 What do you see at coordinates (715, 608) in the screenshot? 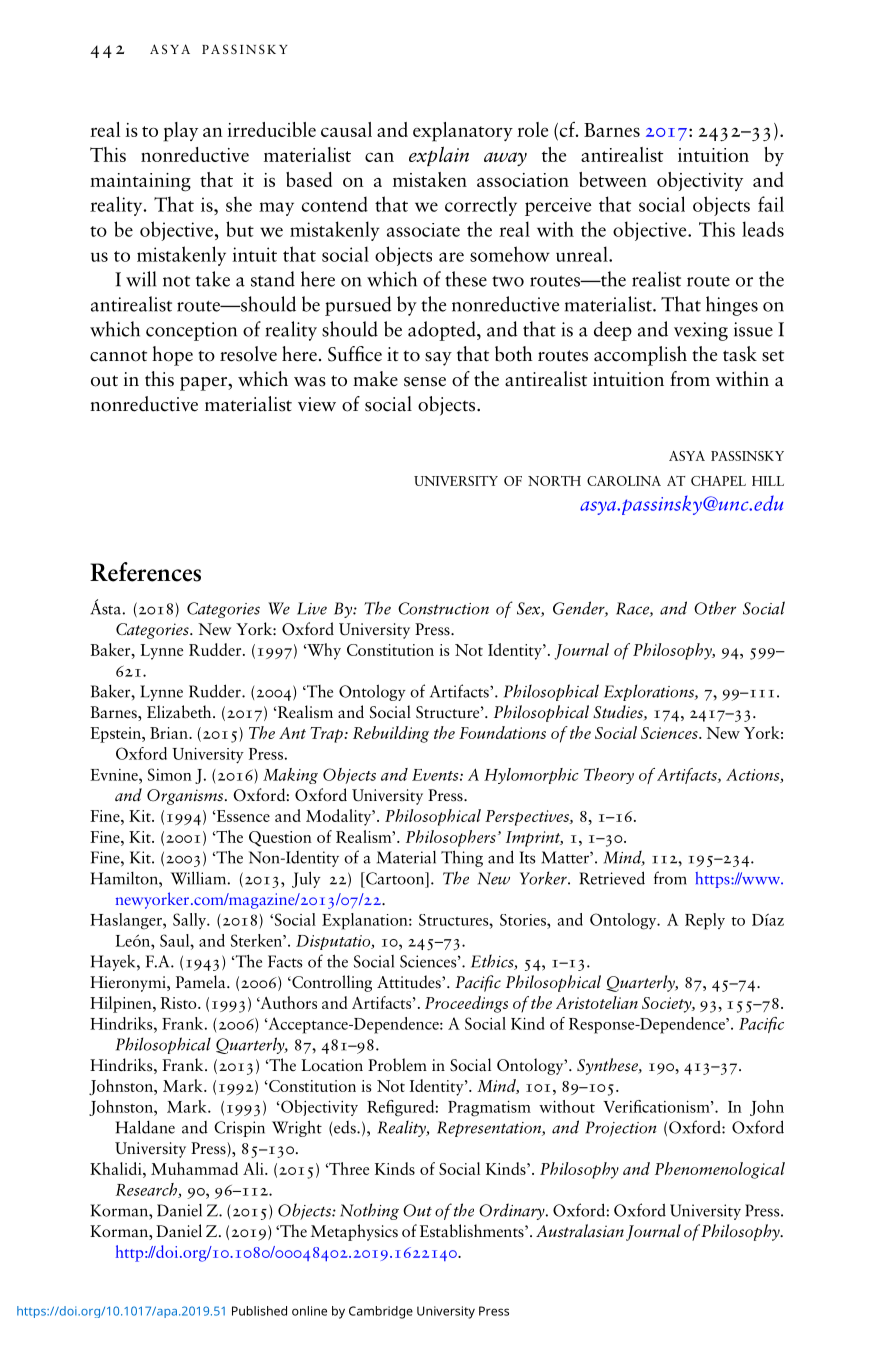
I see `Other` at bounding box center [715, 608].
